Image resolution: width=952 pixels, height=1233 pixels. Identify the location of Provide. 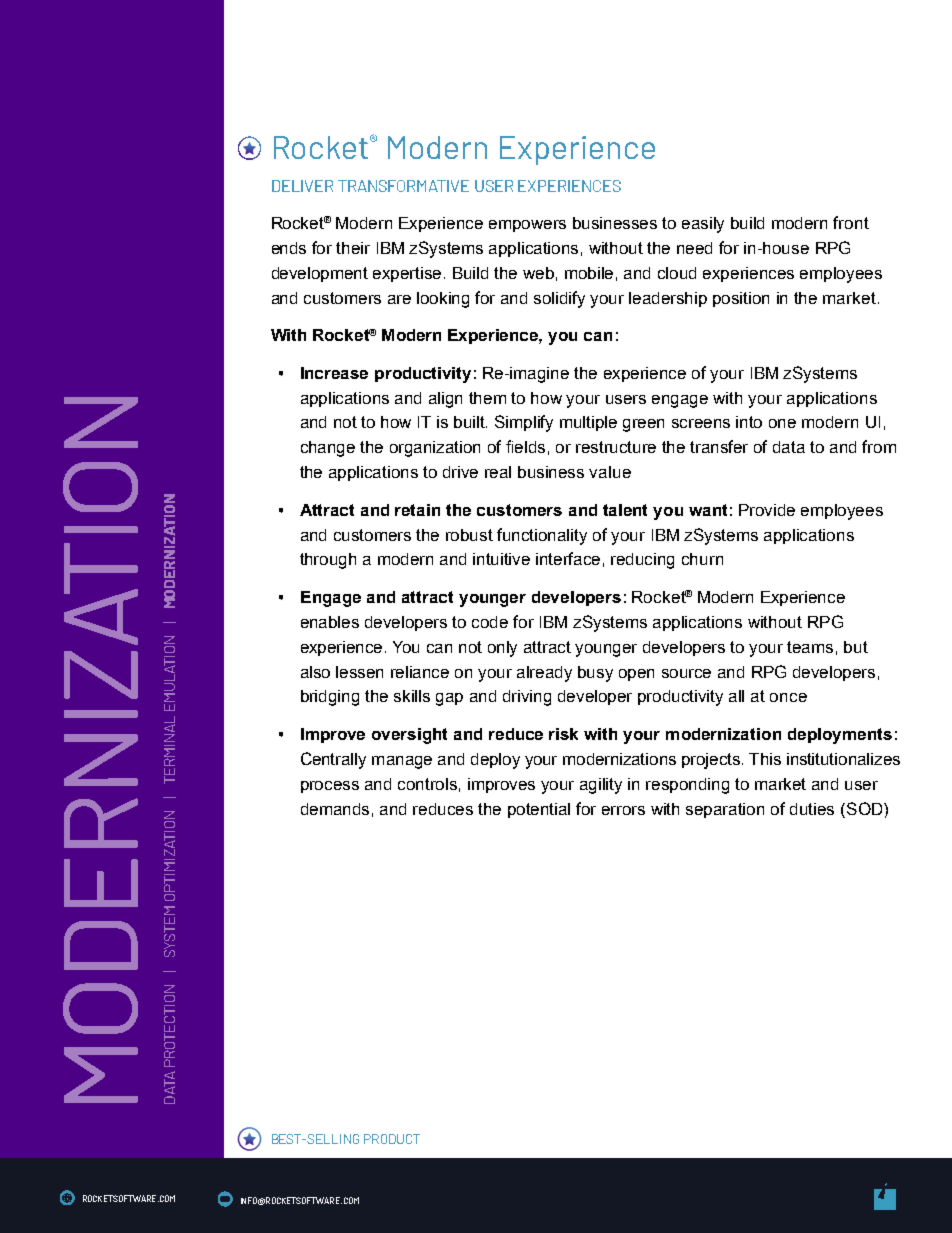
(767, 510).
